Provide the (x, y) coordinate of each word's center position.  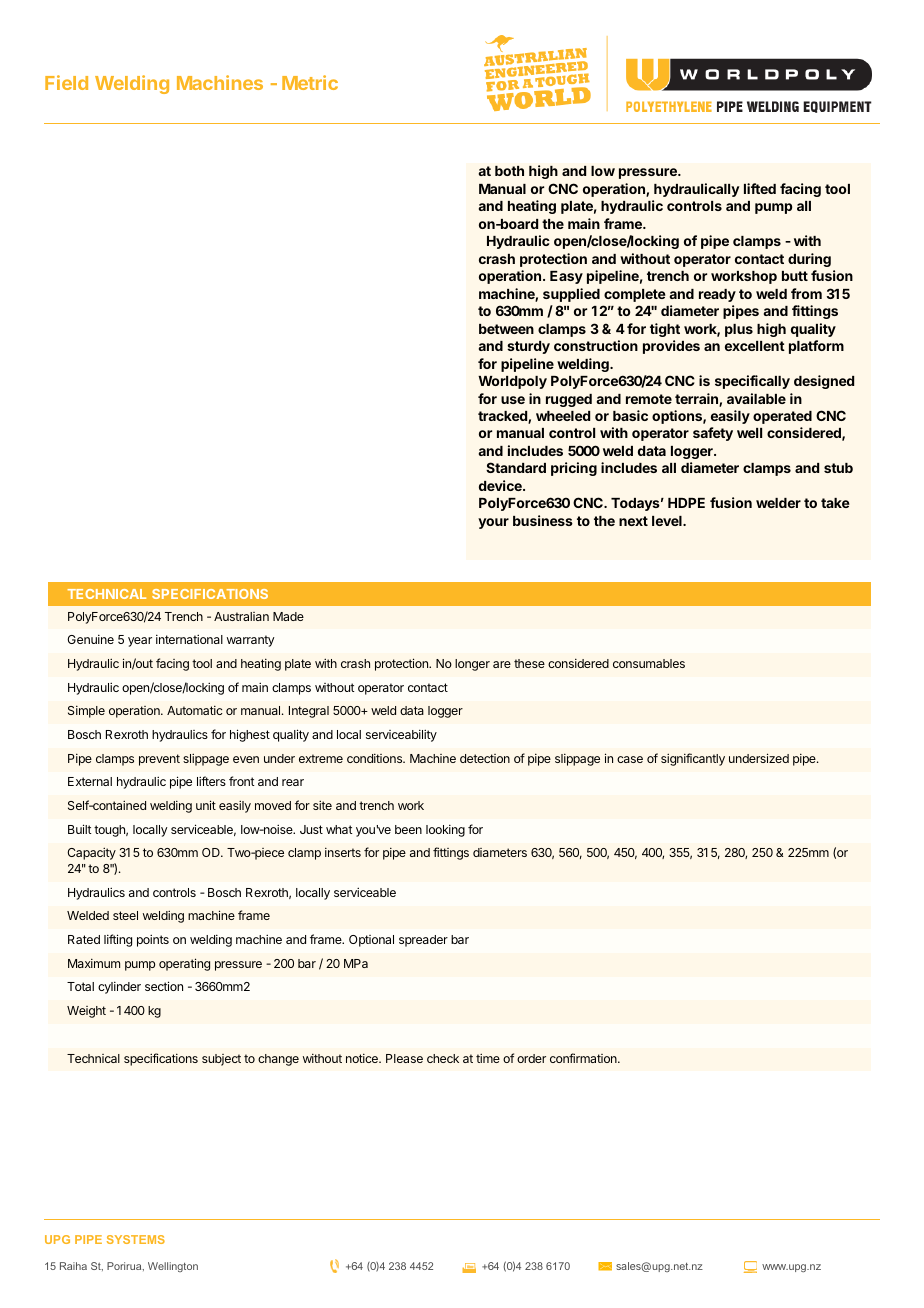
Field (66, 82)
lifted (760, 188)
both (509, 171)
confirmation (584, 1058)
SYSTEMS (136, 1239)
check (443, 1058)
